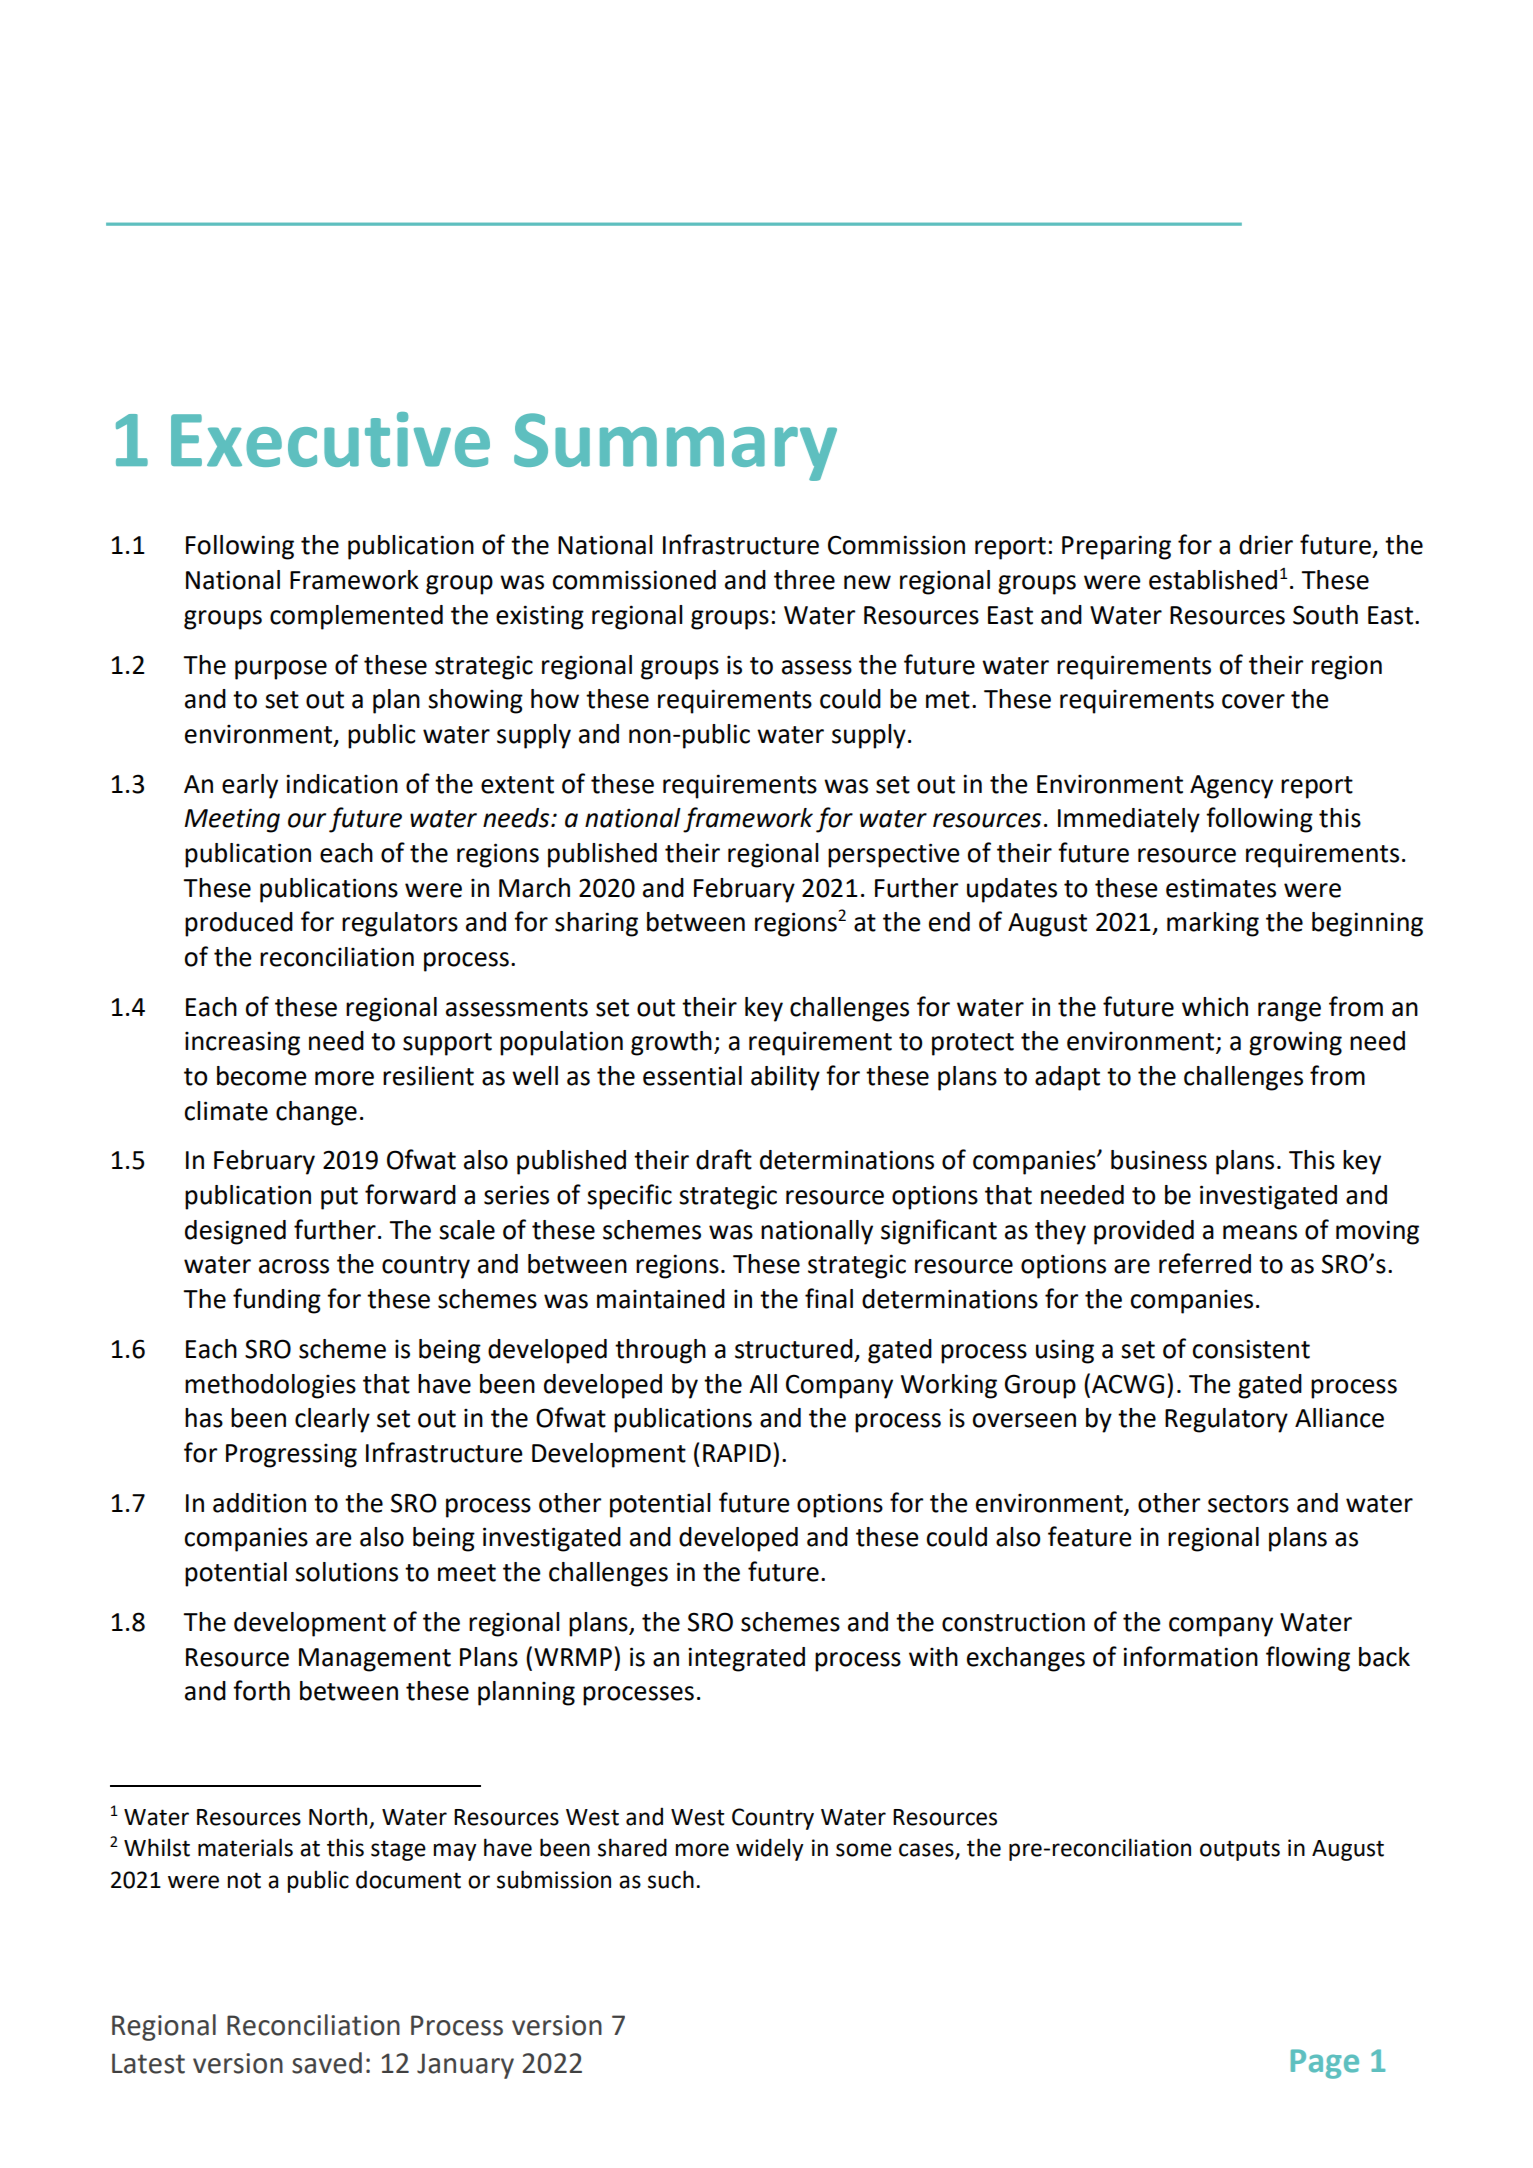 The height and width of the page is (2168, 1533). What do you see at coordinates (1190, 1656) in the page?
I see `information` at bounding box center [1190, 1656].
